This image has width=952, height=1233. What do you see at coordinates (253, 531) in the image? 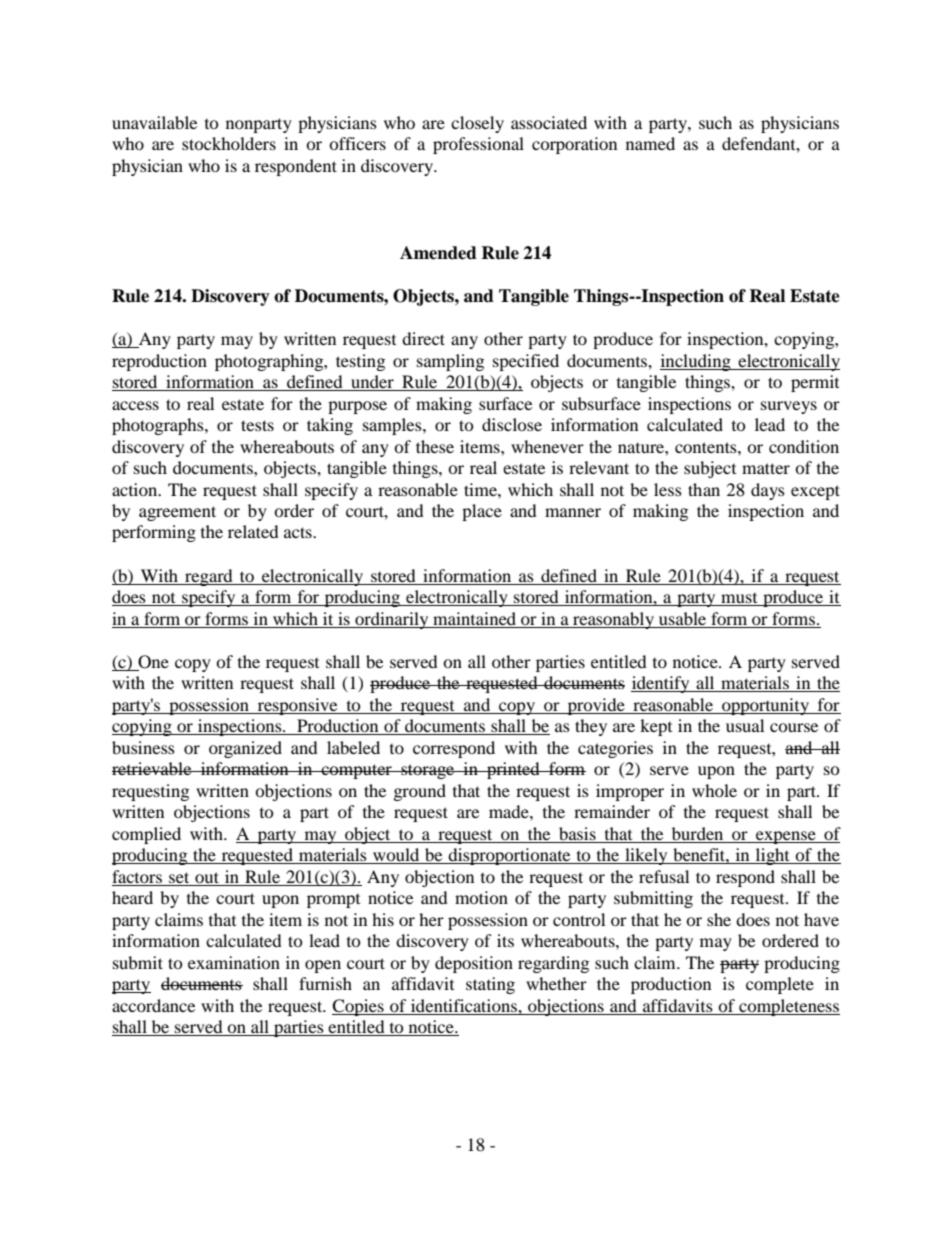
I see `related` at bounding box center [253, 531].
